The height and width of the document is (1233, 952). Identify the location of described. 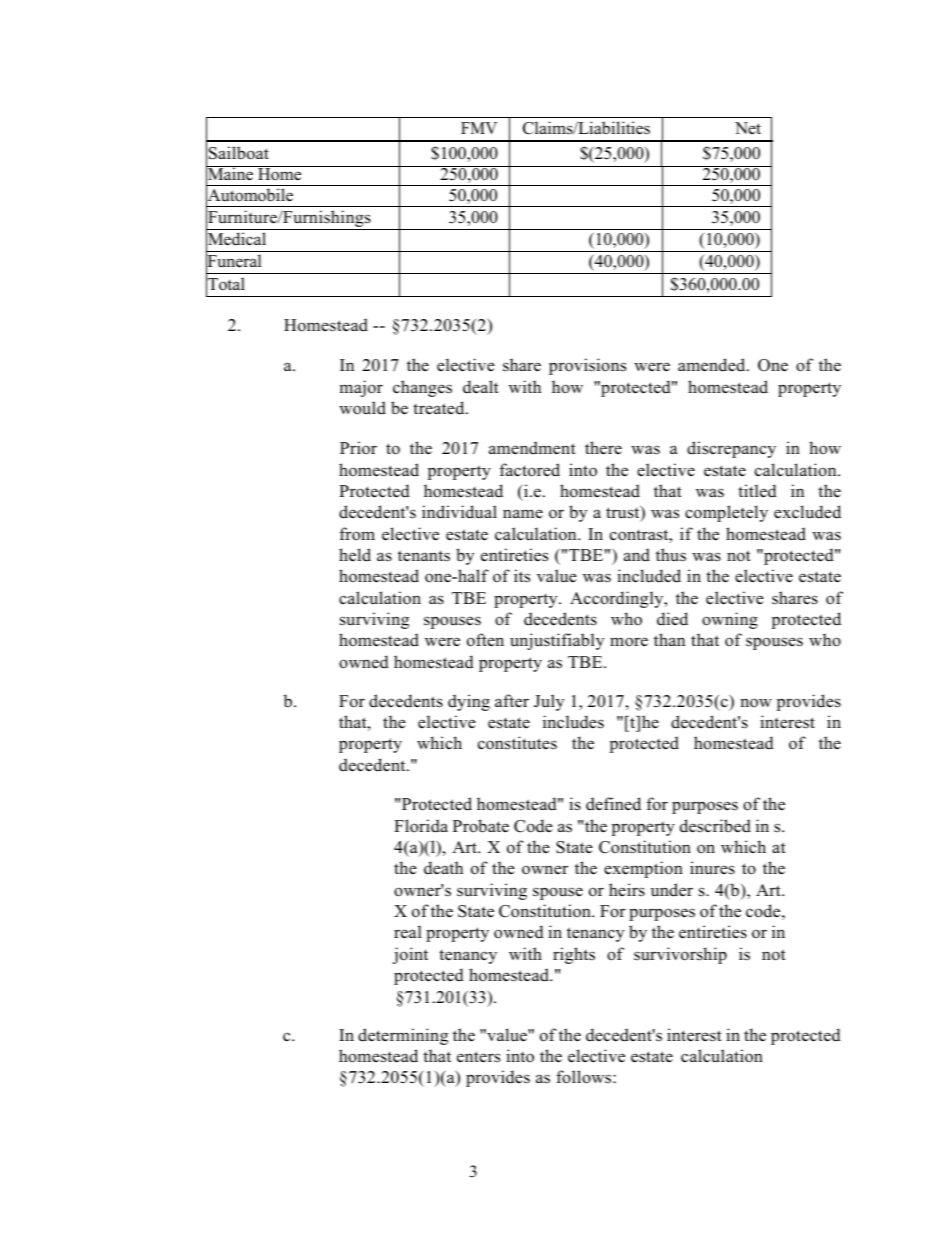
(715, 826).
